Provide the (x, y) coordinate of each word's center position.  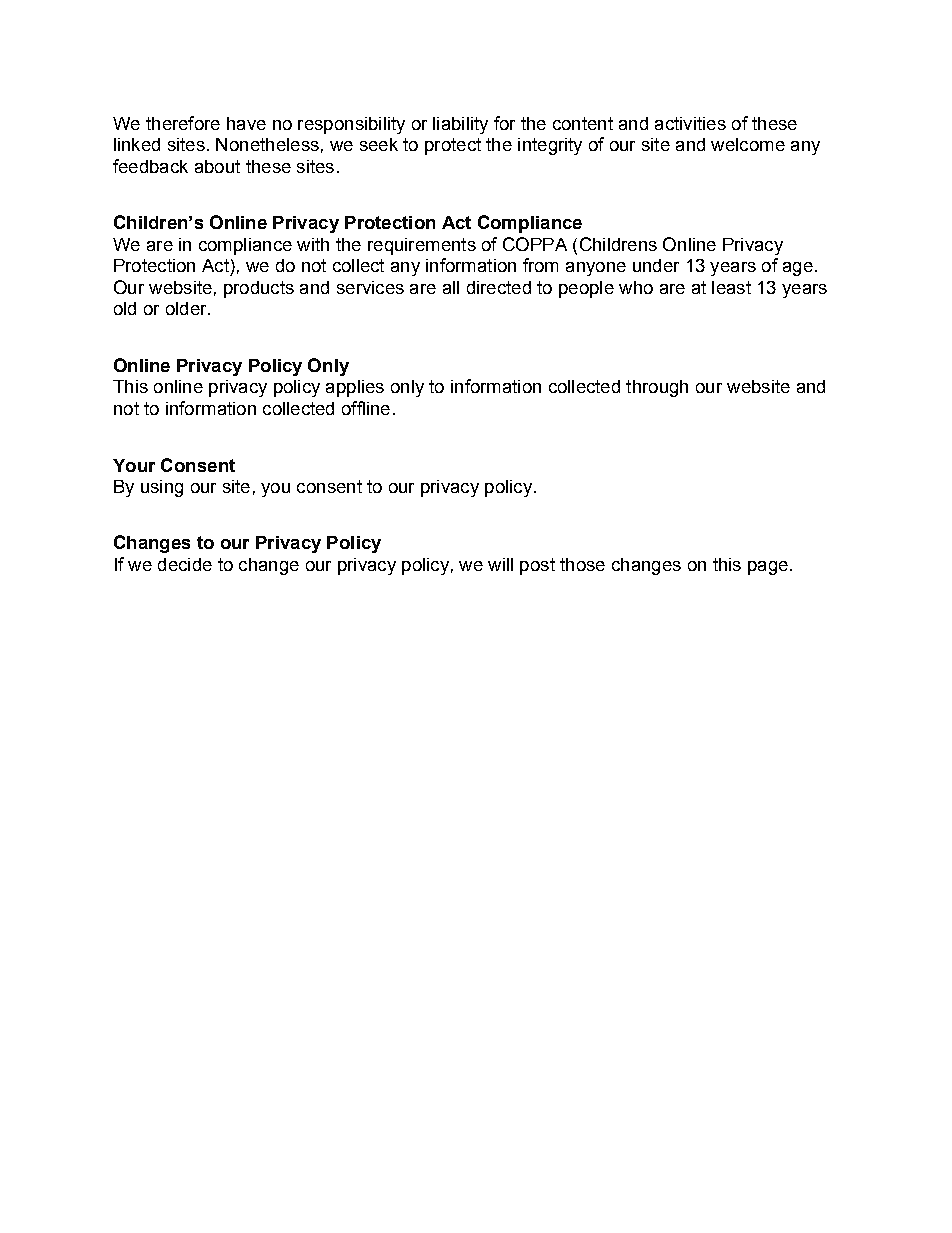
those (582, 564)
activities (690, 123)
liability (460, 125)
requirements (422, 246)
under (656, 265)
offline (366, 408)
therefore (183, 123)
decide (185, 564)
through (657, 388)
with (313, 244)
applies (355, 388)
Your (134, 465)
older (187, 308)
